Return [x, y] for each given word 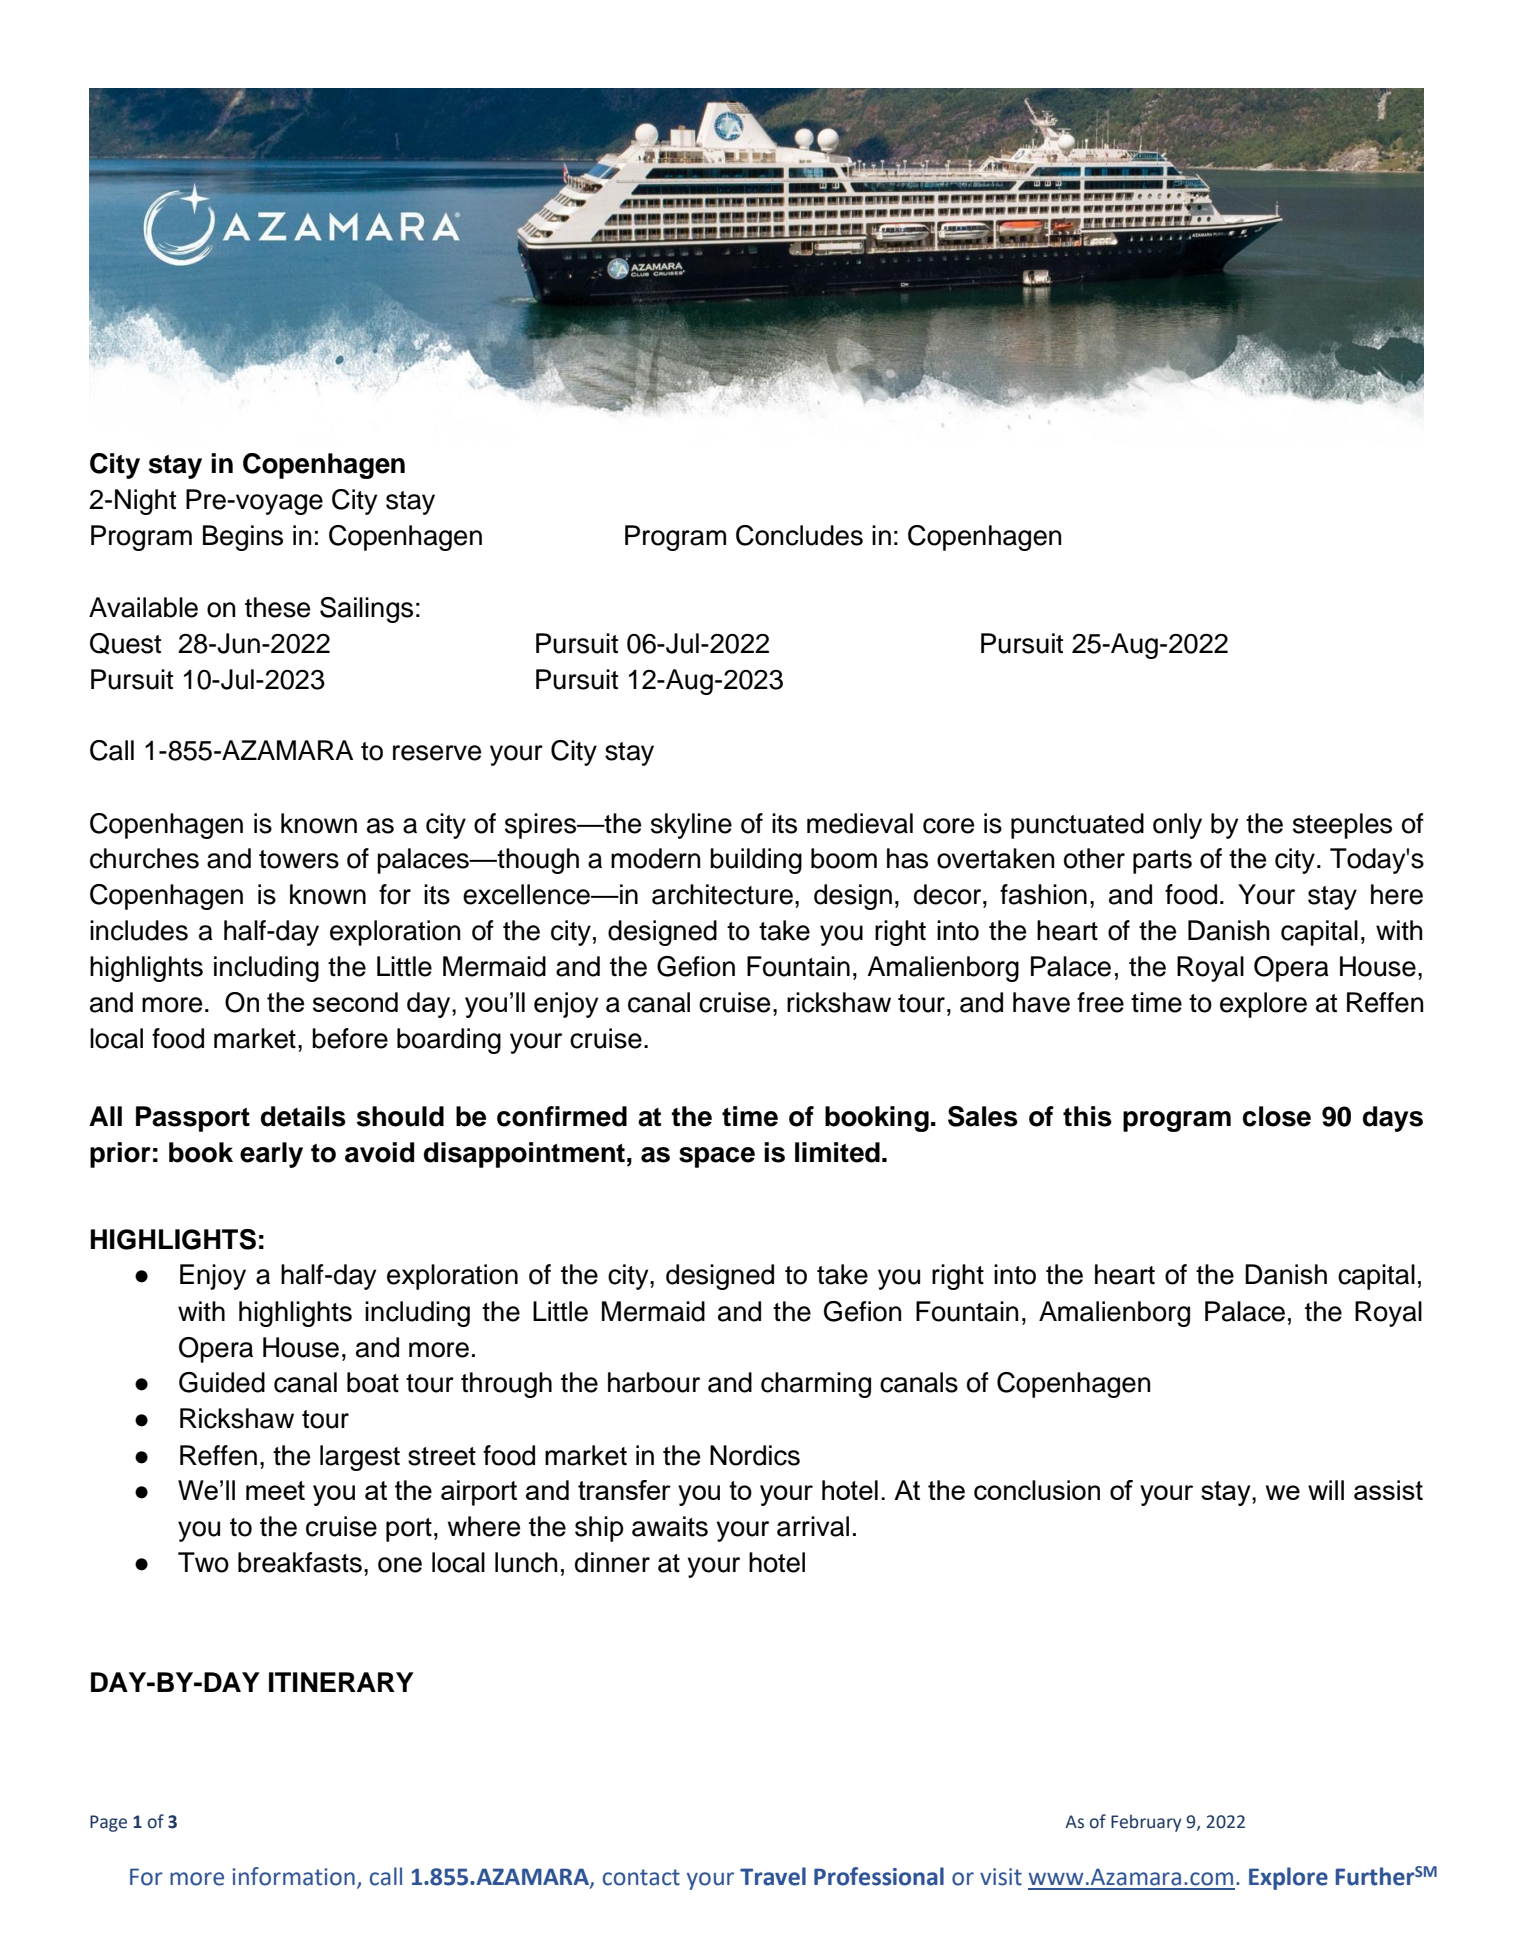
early [271, 1155]
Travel [773, 1876]
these [277, 607]
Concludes [799, 535]
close [1277, 1116]
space [717, 1157]
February [1146, 1823]
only [1177, 826]
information [293, 1876]
